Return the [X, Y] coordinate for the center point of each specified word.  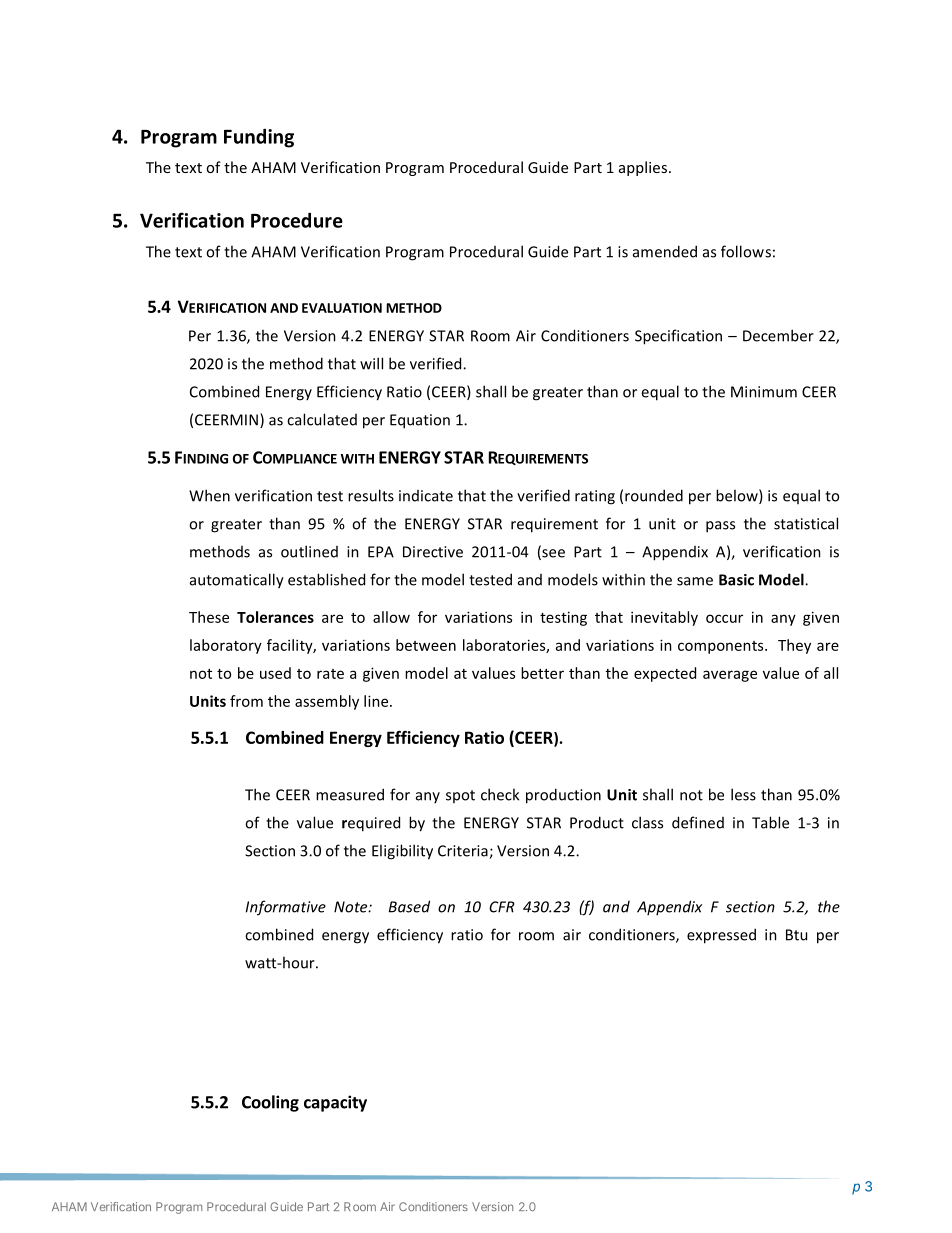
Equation [420, 421]
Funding [259, 138]
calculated [322, 419]
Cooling [270, 1103]
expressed [721, 936]
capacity [335, 1103]
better [542, 673]
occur [724, 618]
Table [770, 822]
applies [643, 168]
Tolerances [275, 617]
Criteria [464, 852]
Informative [286, 908]
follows [746, 251]
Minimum [764, 392]
